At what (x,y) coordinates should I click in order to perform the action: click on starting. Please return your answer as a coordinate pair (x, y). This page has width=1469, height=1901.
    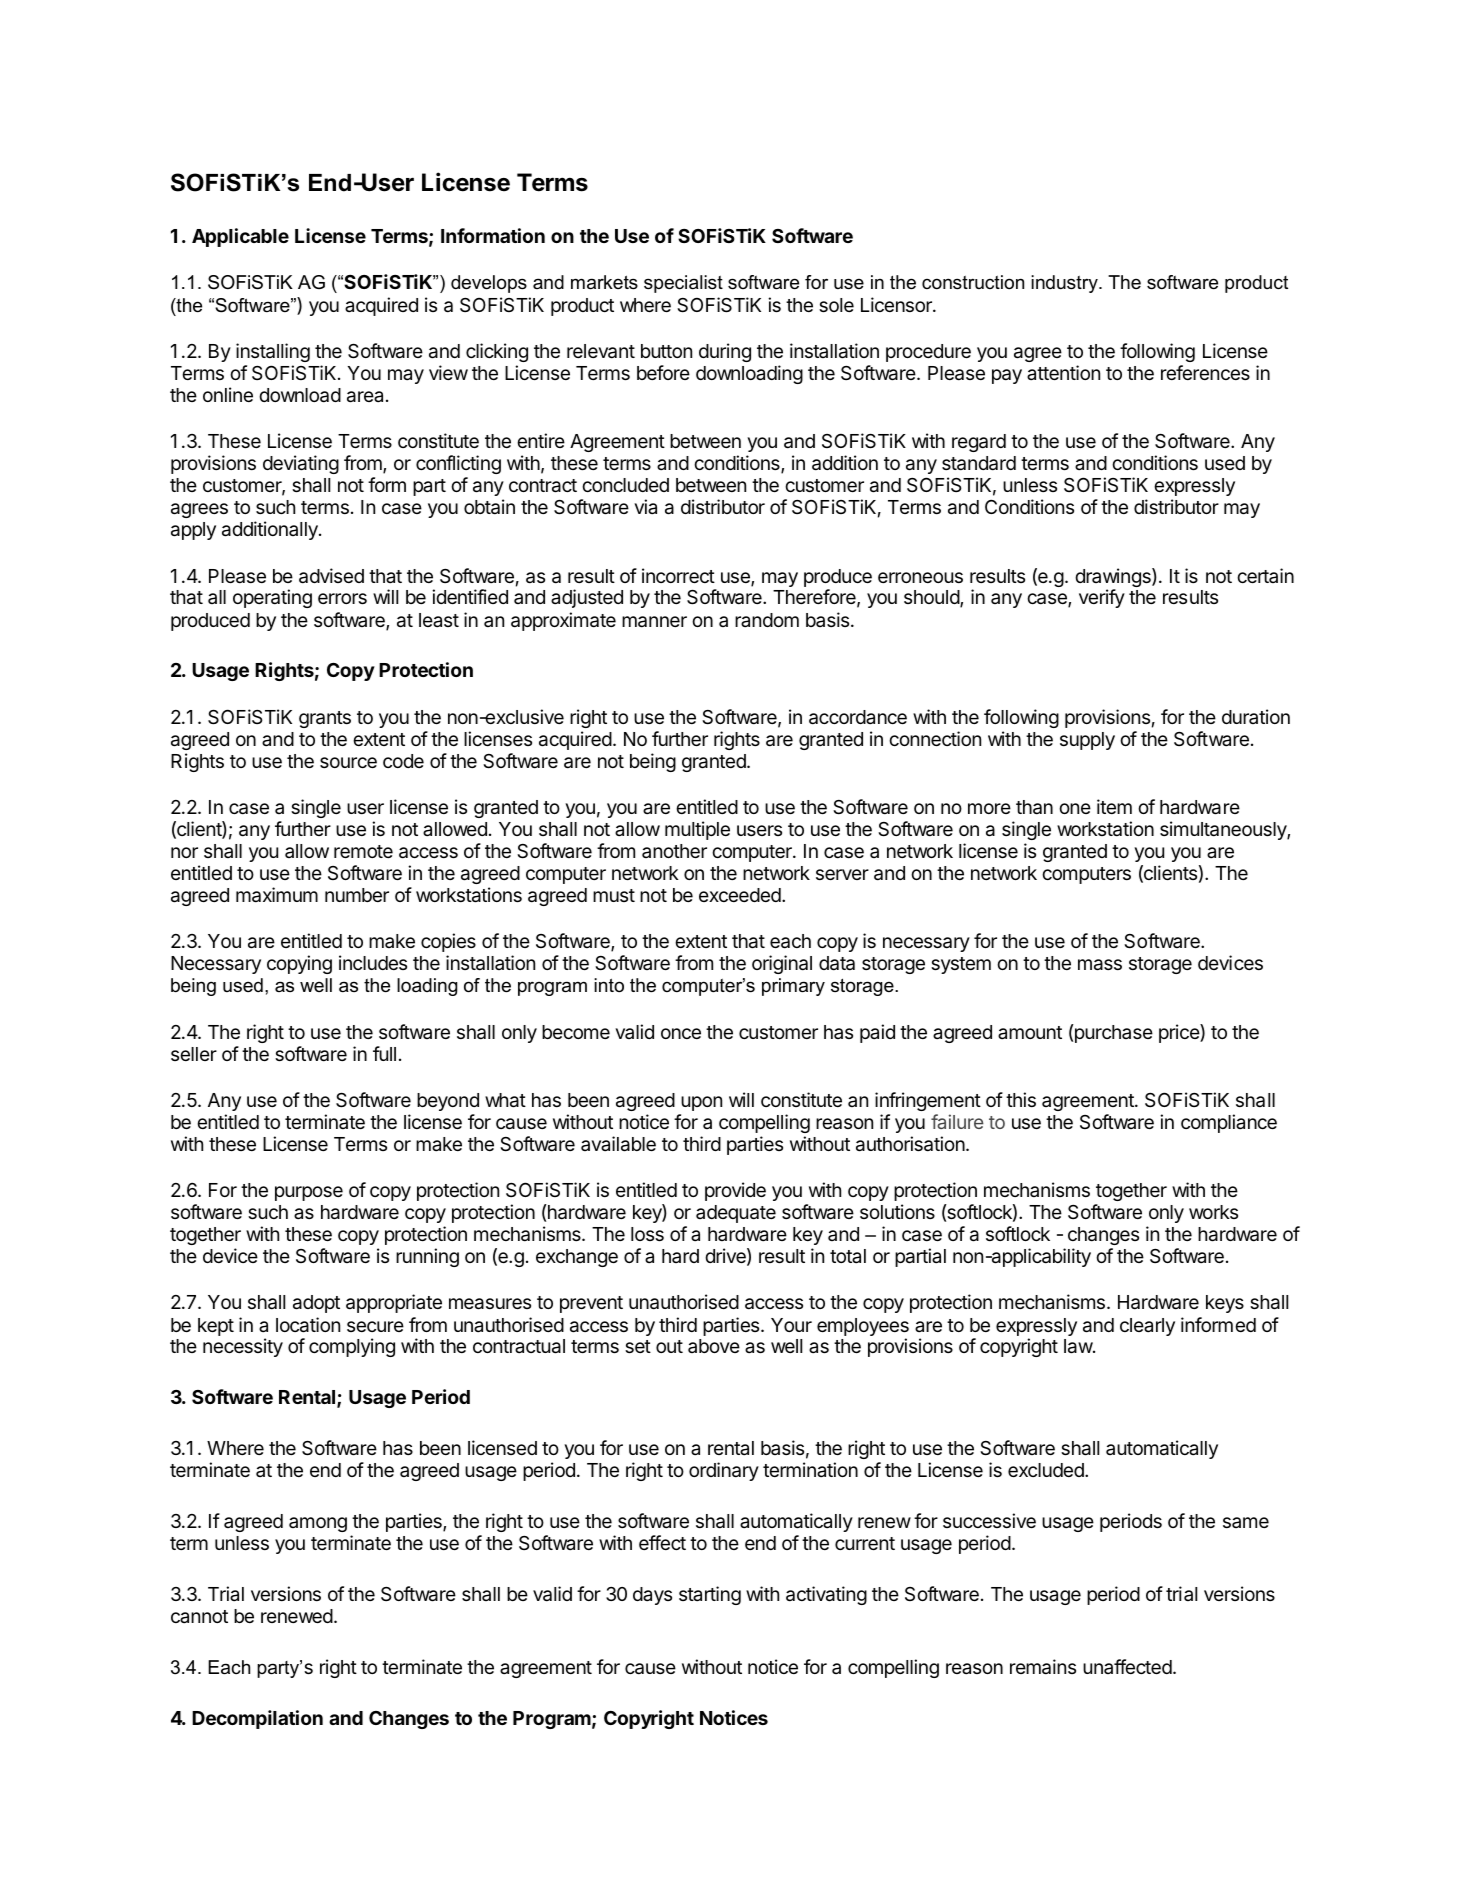
    Looking at the image, I should click on (710, 1595).
